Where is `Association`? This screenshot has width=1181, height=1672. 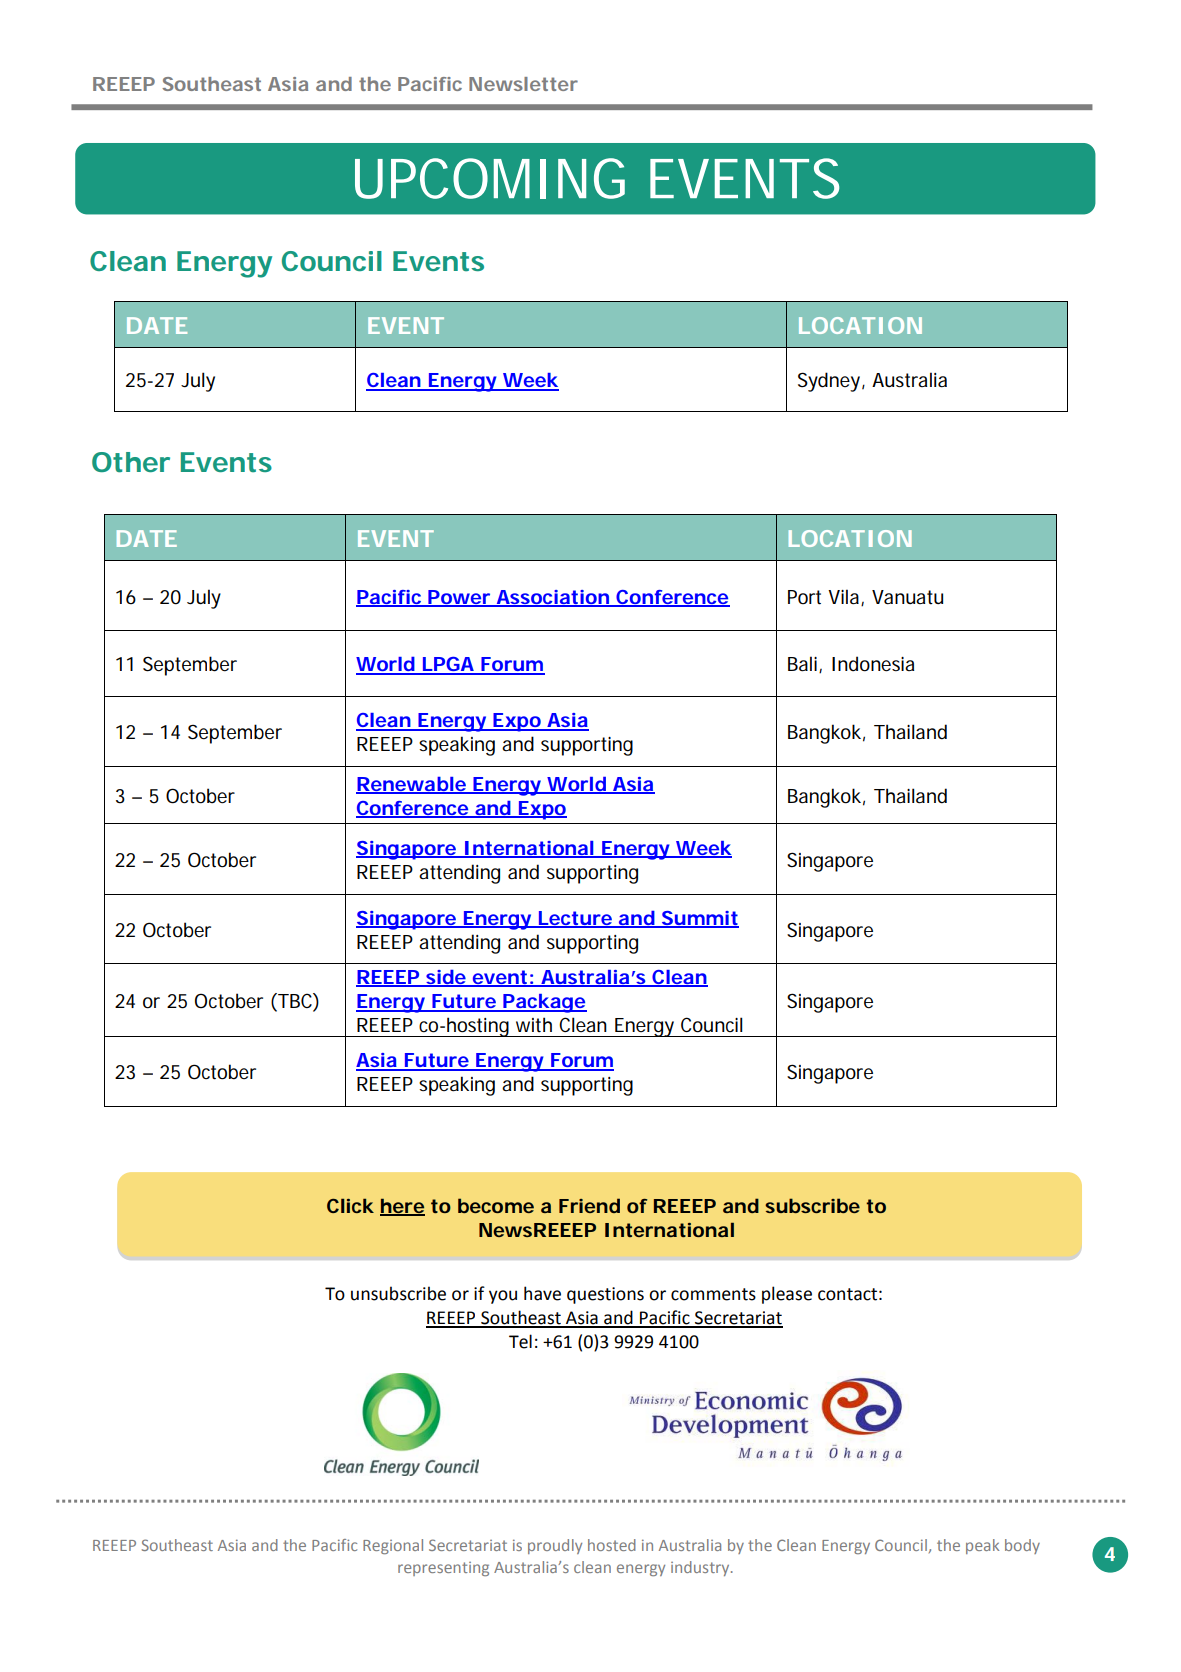
Association is located at coordinates (552, 598).
